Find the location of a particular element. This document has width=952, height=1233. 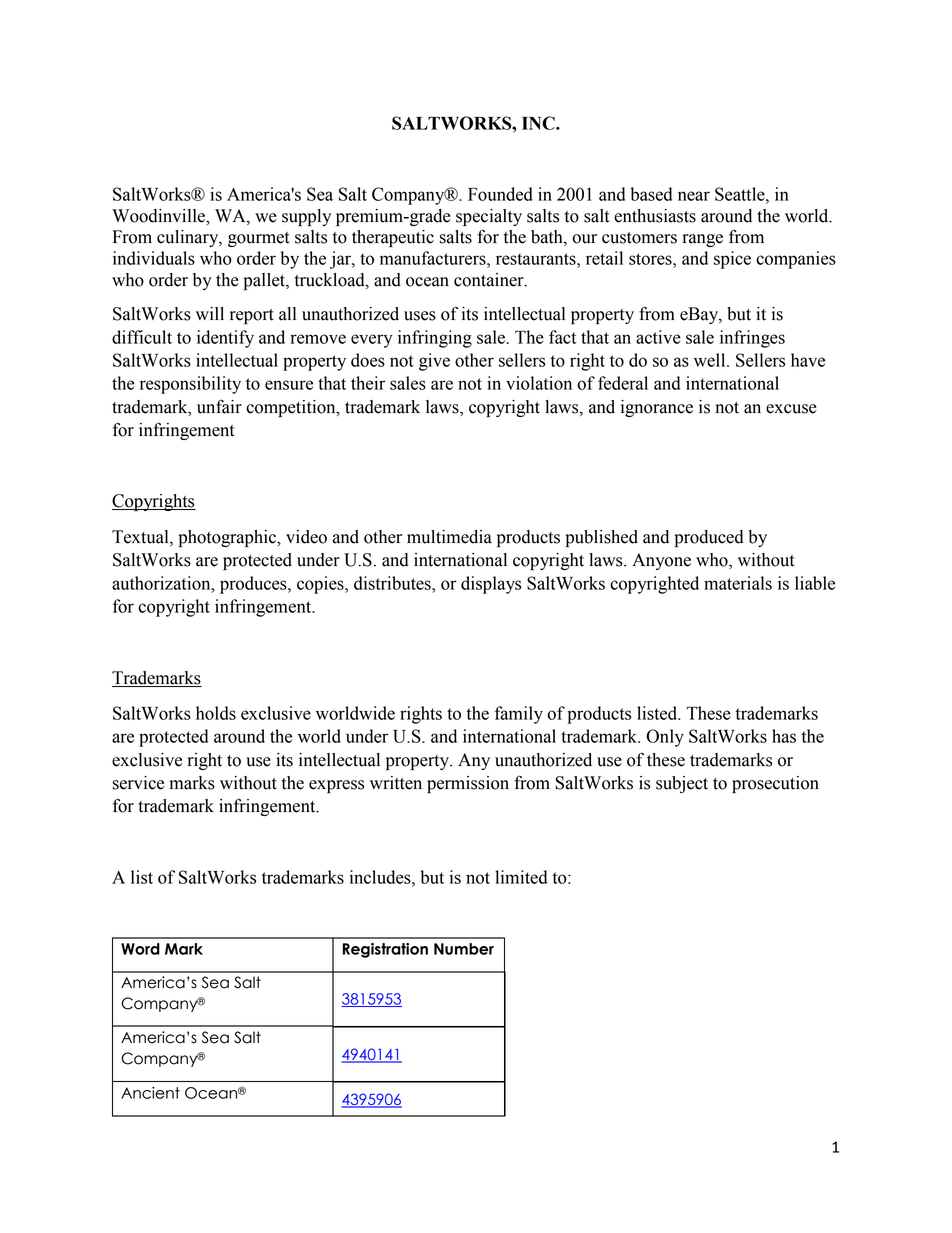

Ancient is located at coordinates (150, 1093).
